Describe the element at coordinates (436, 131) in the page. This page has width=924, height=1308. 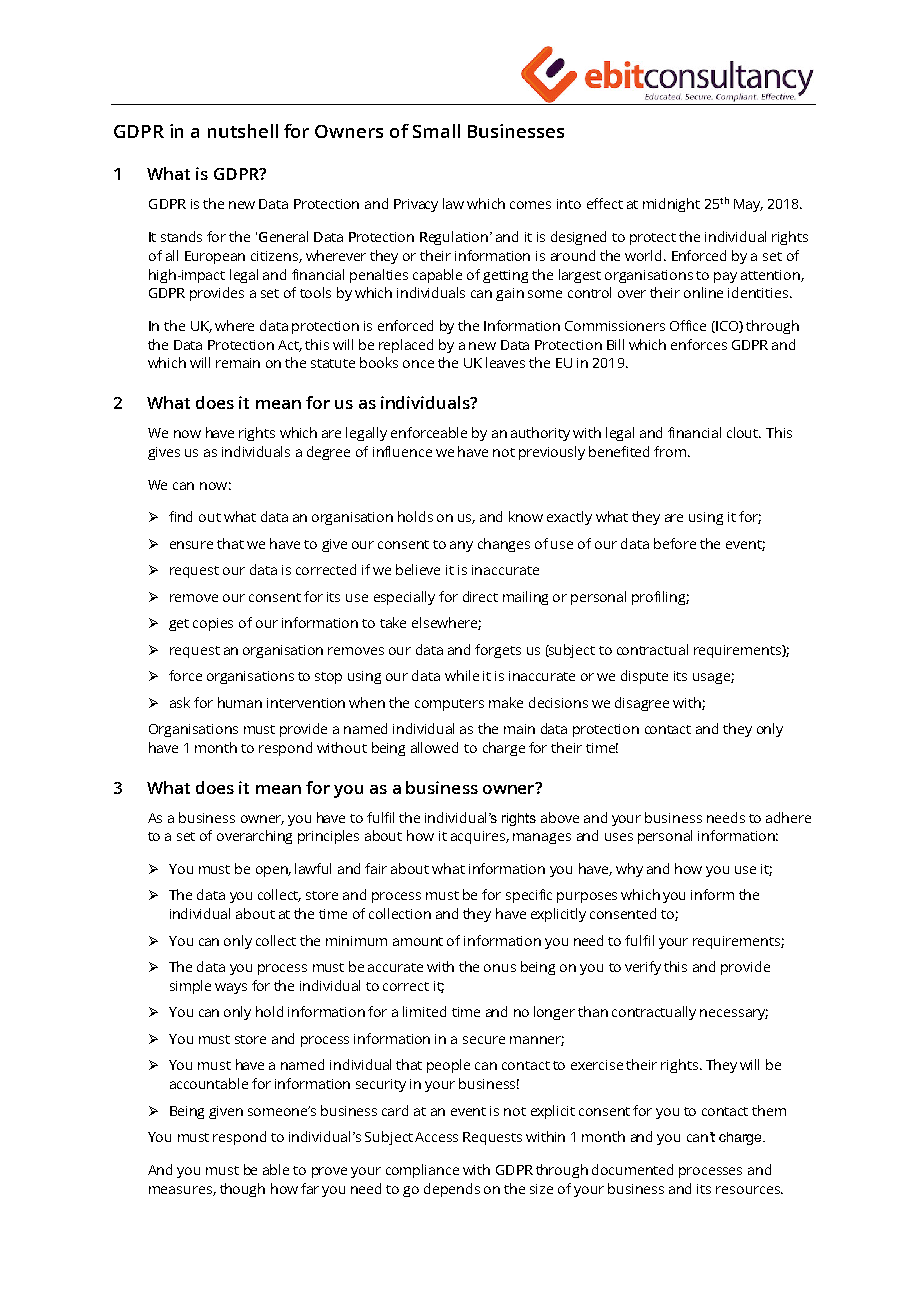
I see `Small` at that location.
